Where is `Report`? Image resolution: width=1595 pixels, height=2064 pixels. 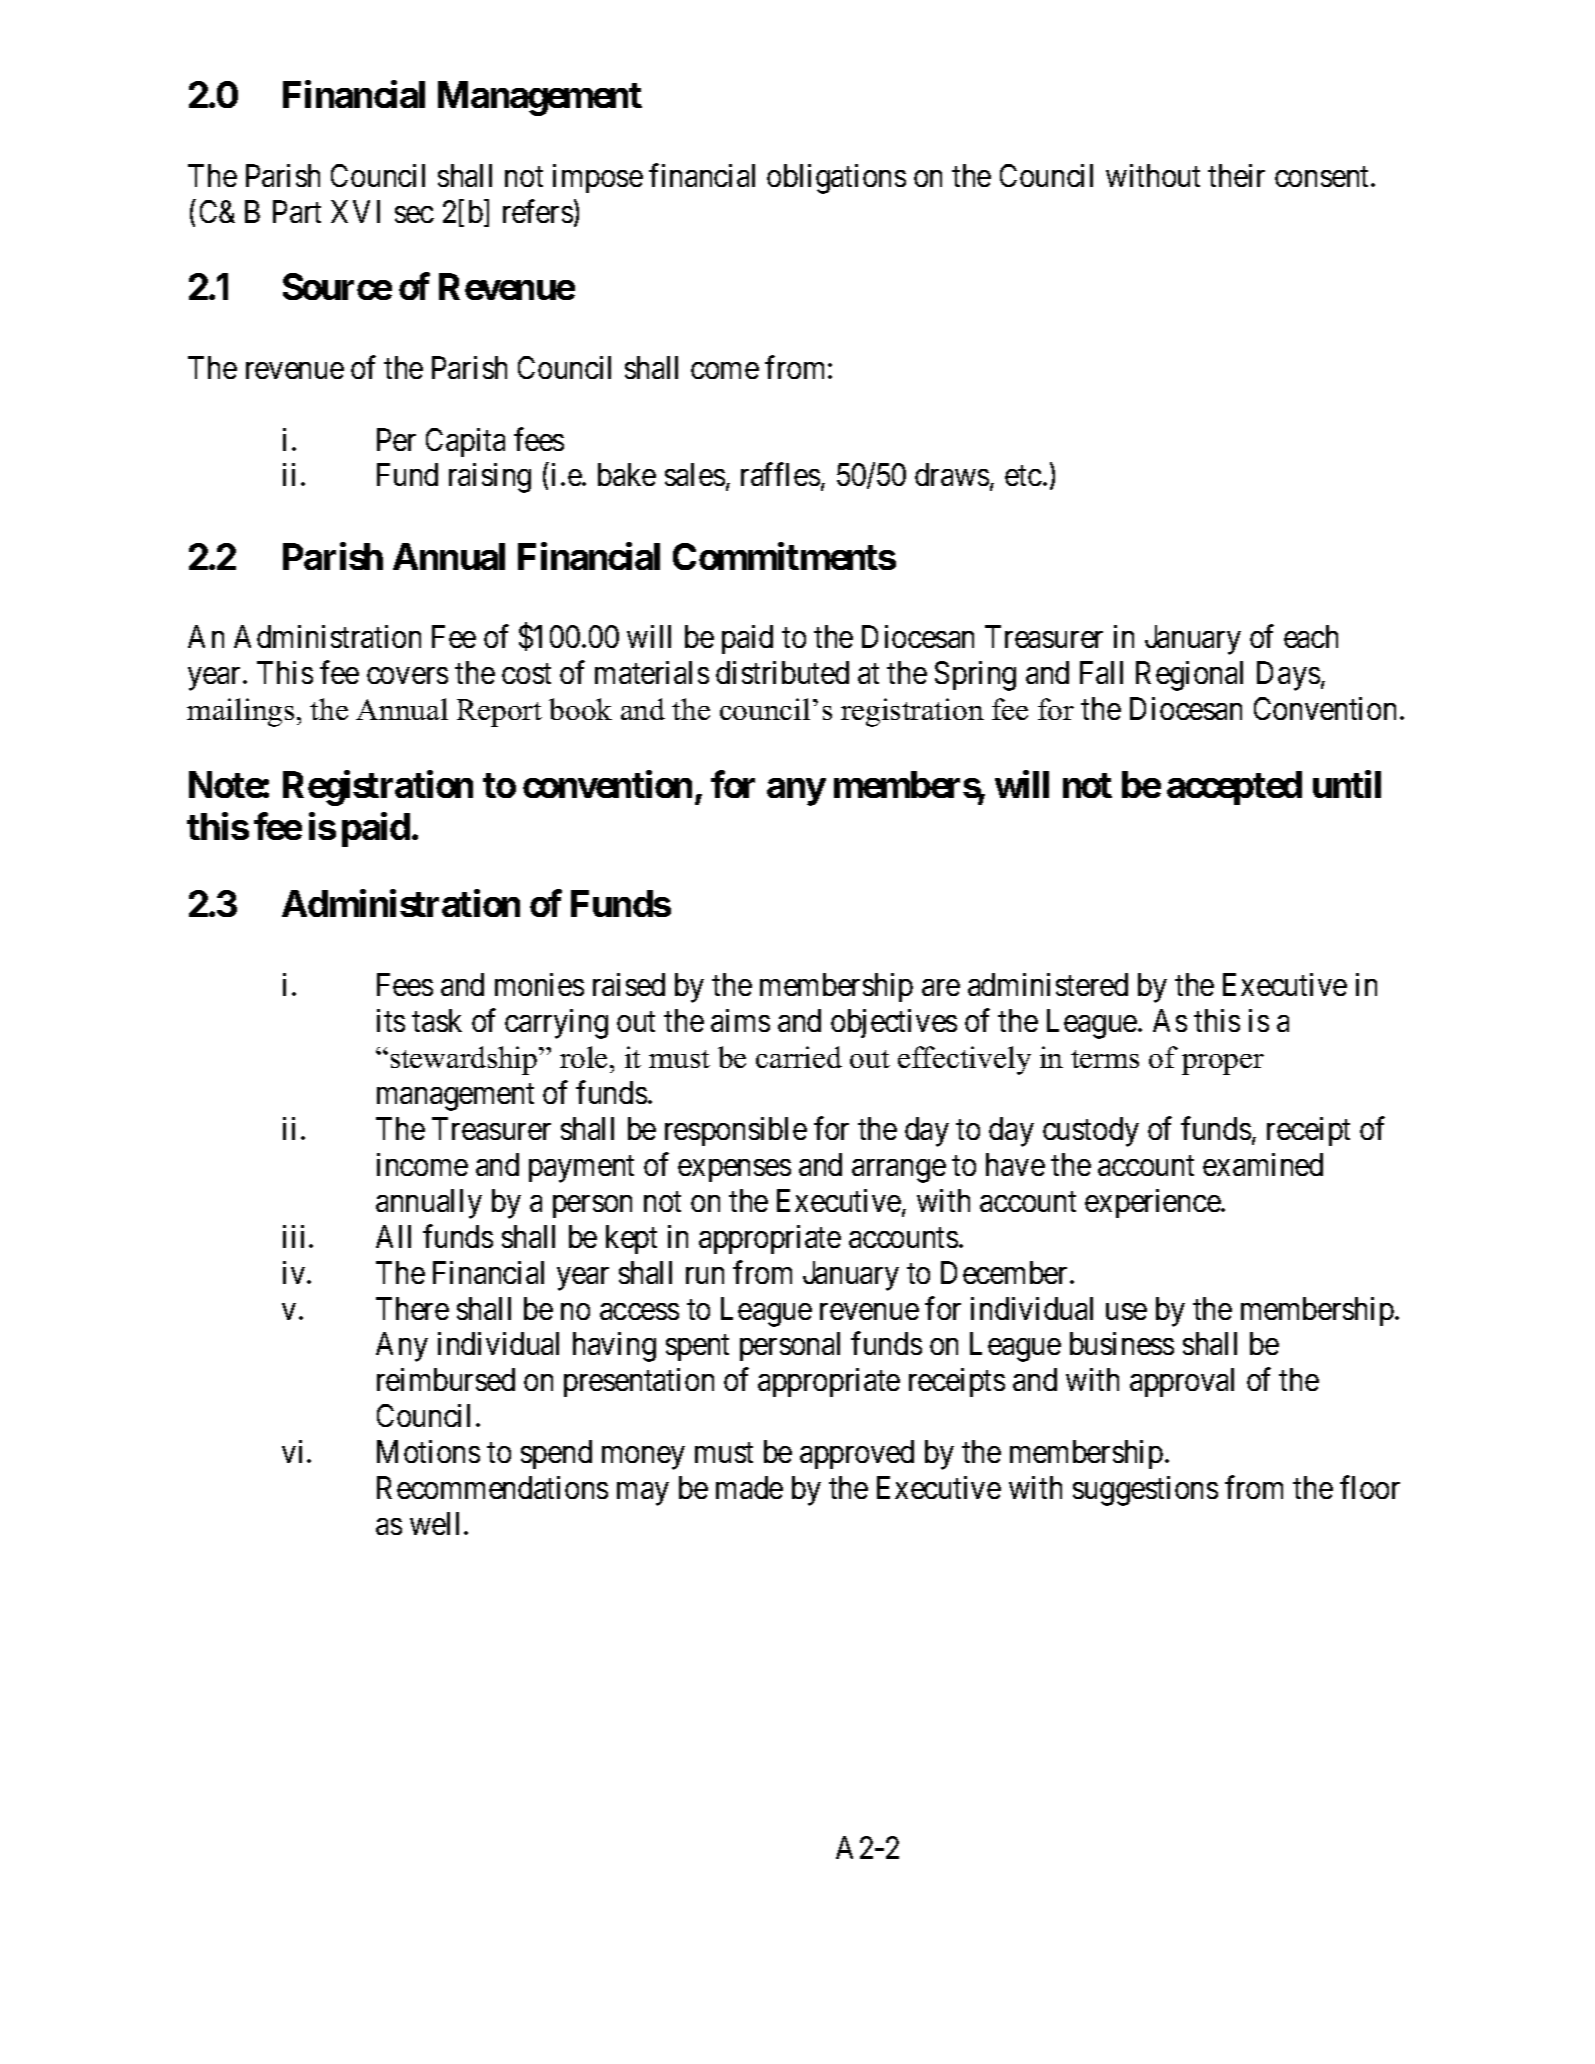 Report is located at coordinates (499, 713).
